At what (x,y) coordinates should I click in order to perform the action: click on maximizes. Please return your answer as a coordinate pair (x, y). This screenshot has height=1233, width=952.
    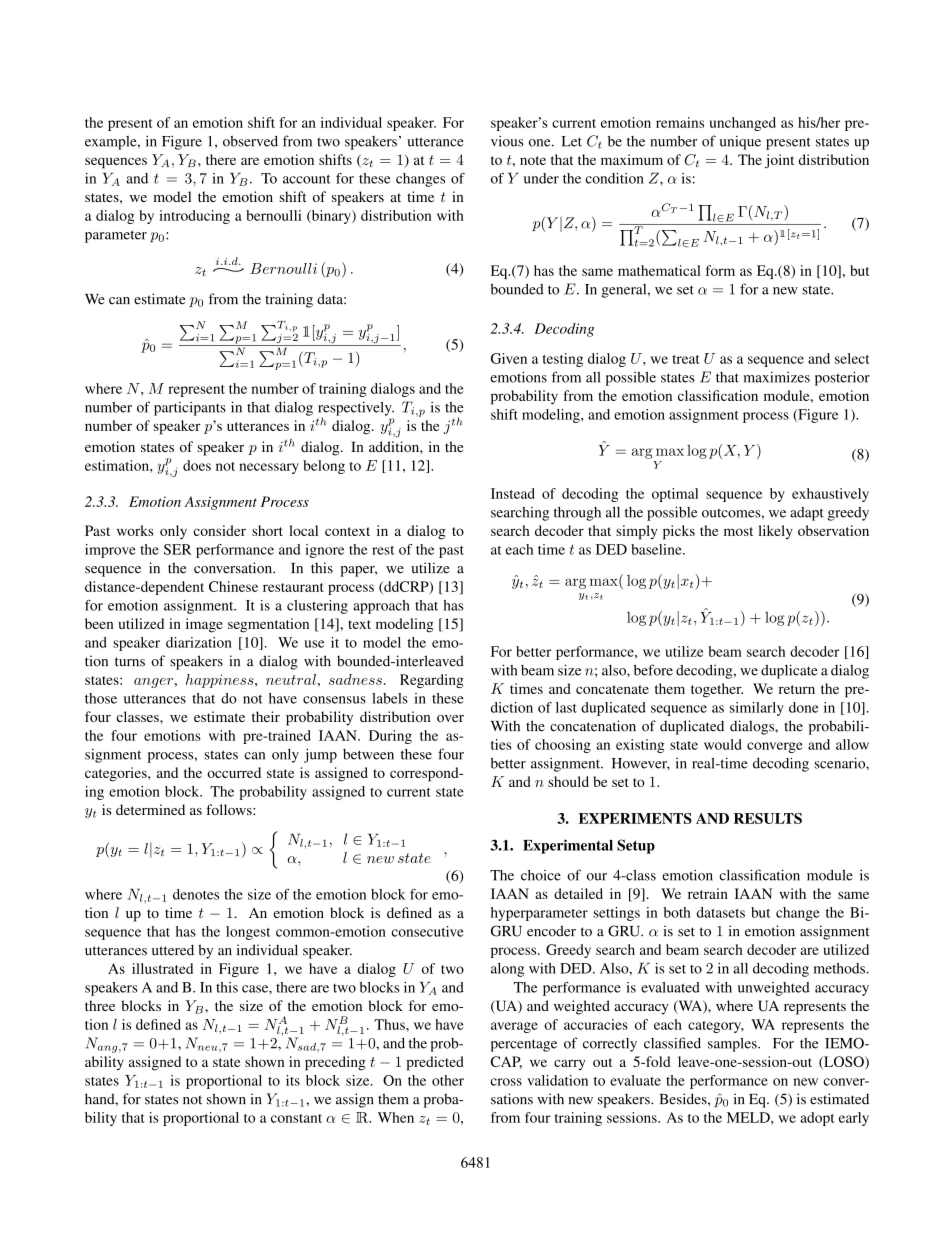
    Looking at the image, I should click on (777, 377).
